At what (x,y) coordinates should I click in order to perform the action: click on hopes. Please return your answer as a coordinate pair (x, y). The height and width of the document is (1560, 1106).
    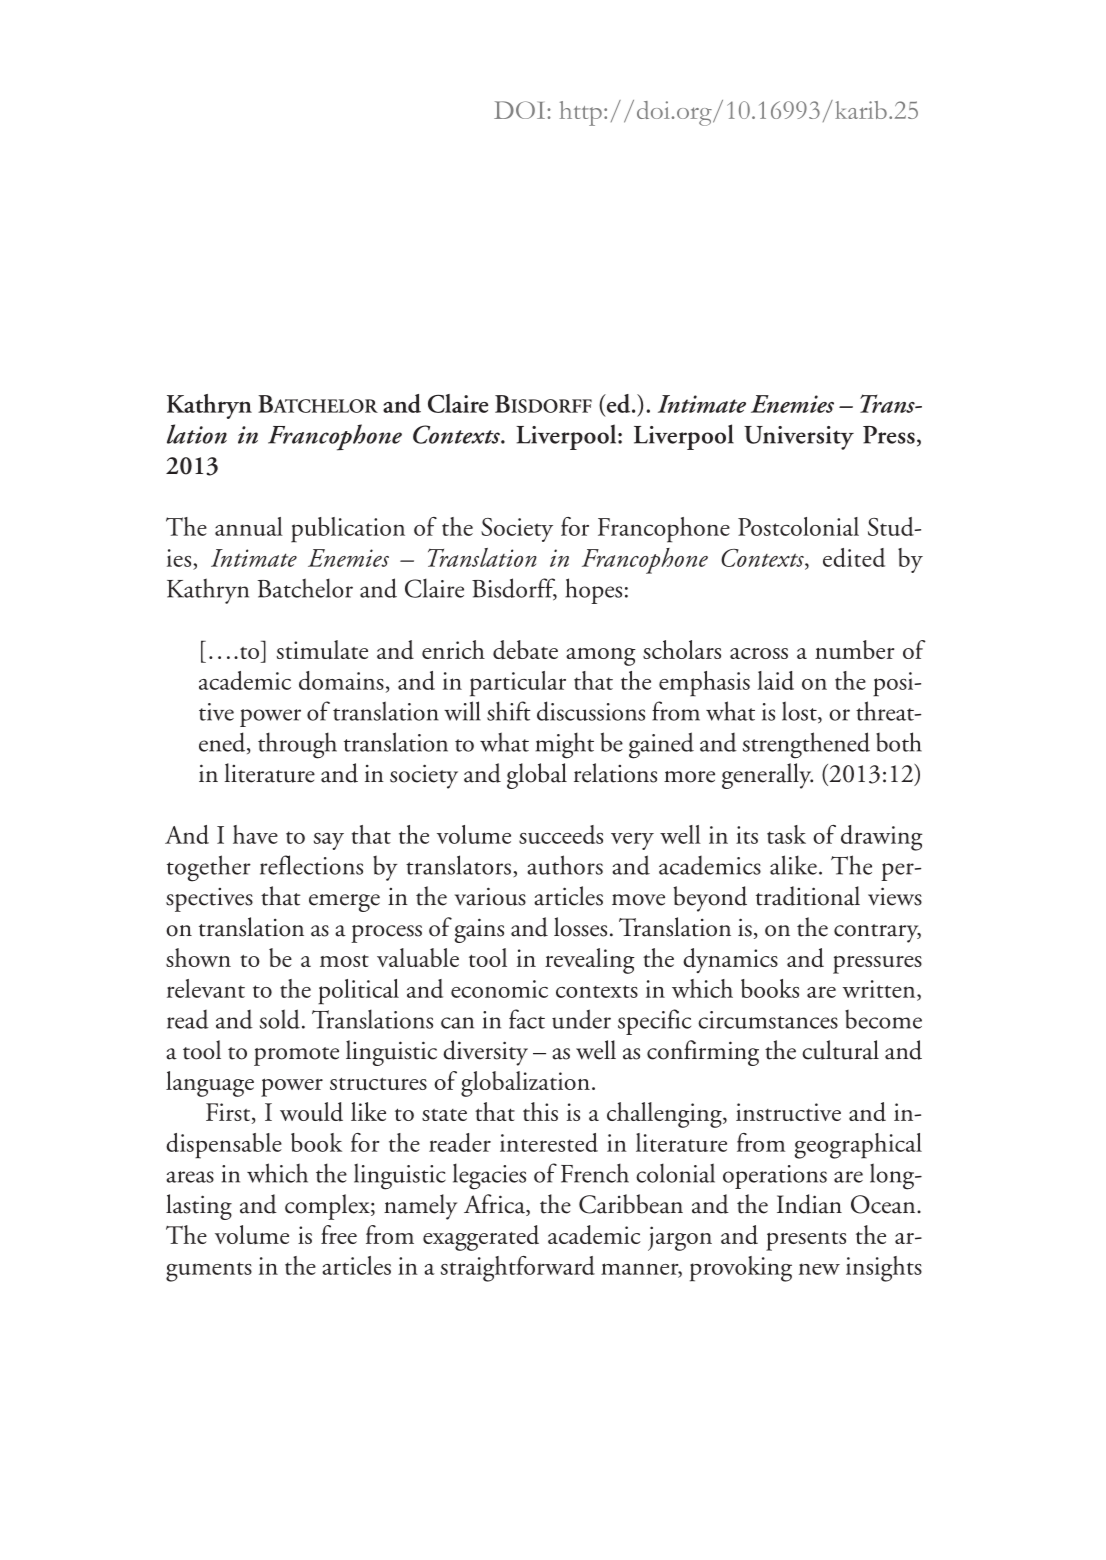
    Looking at the image, I should click on (593, 591).
